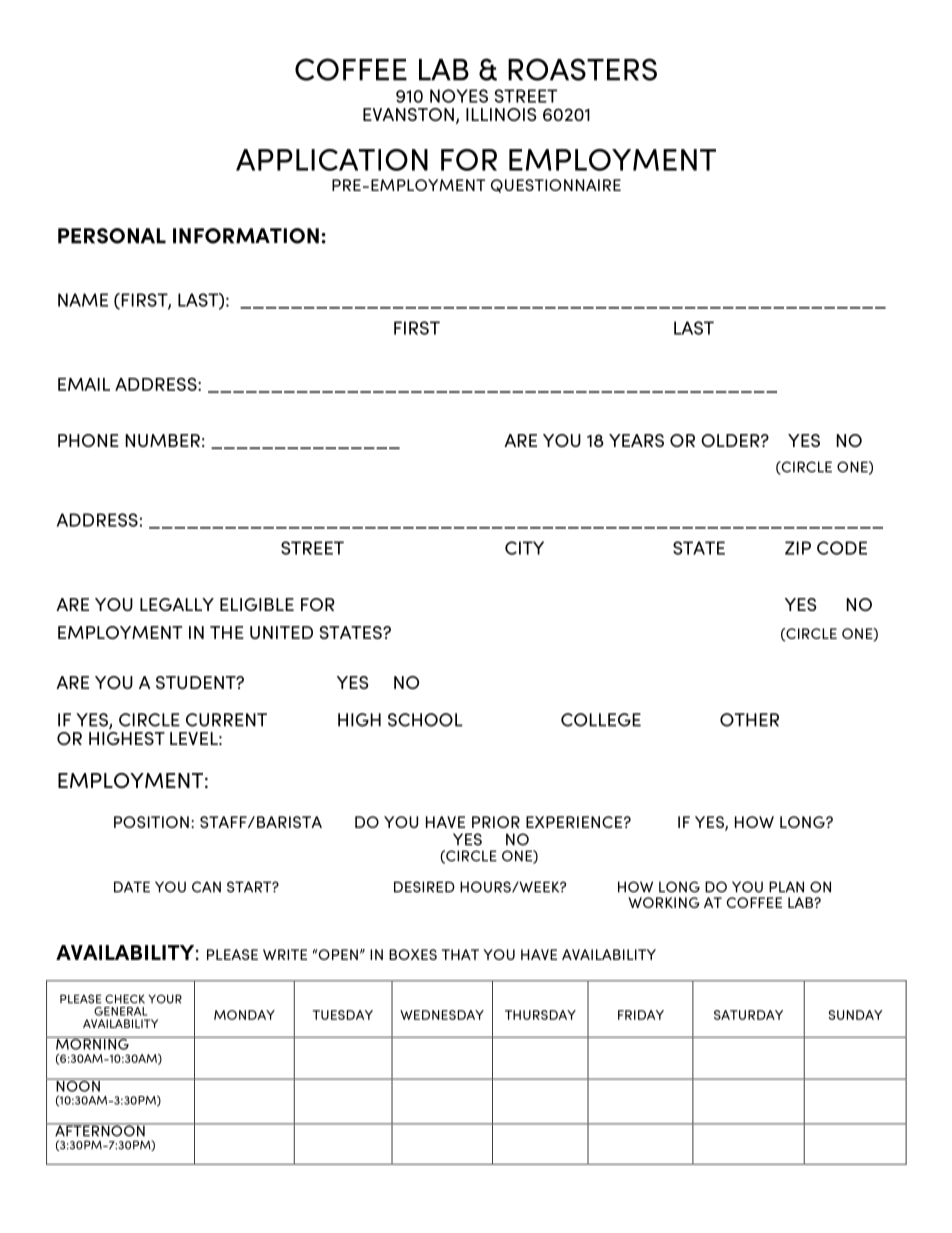  I want to click on PERSONAL, so click(112, 236).
